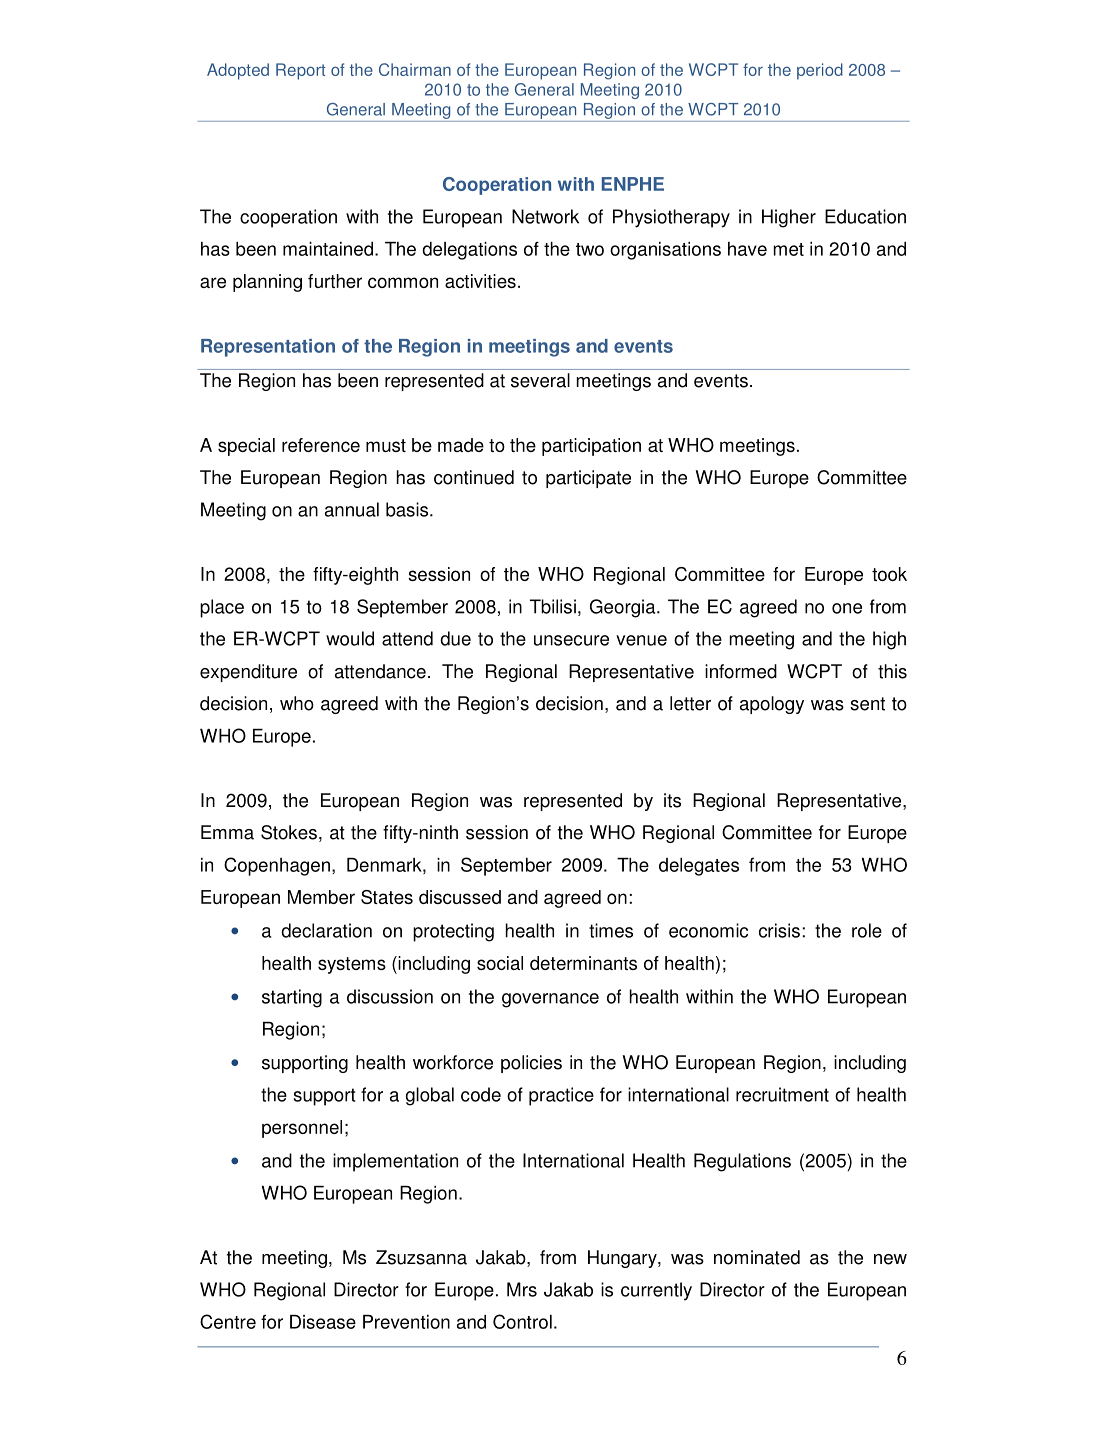 The height and width of the screenshot is (1434, 1108). Describe the element at coordinates (757, 1257) in the screenshot. I see `nominated` at that location.
